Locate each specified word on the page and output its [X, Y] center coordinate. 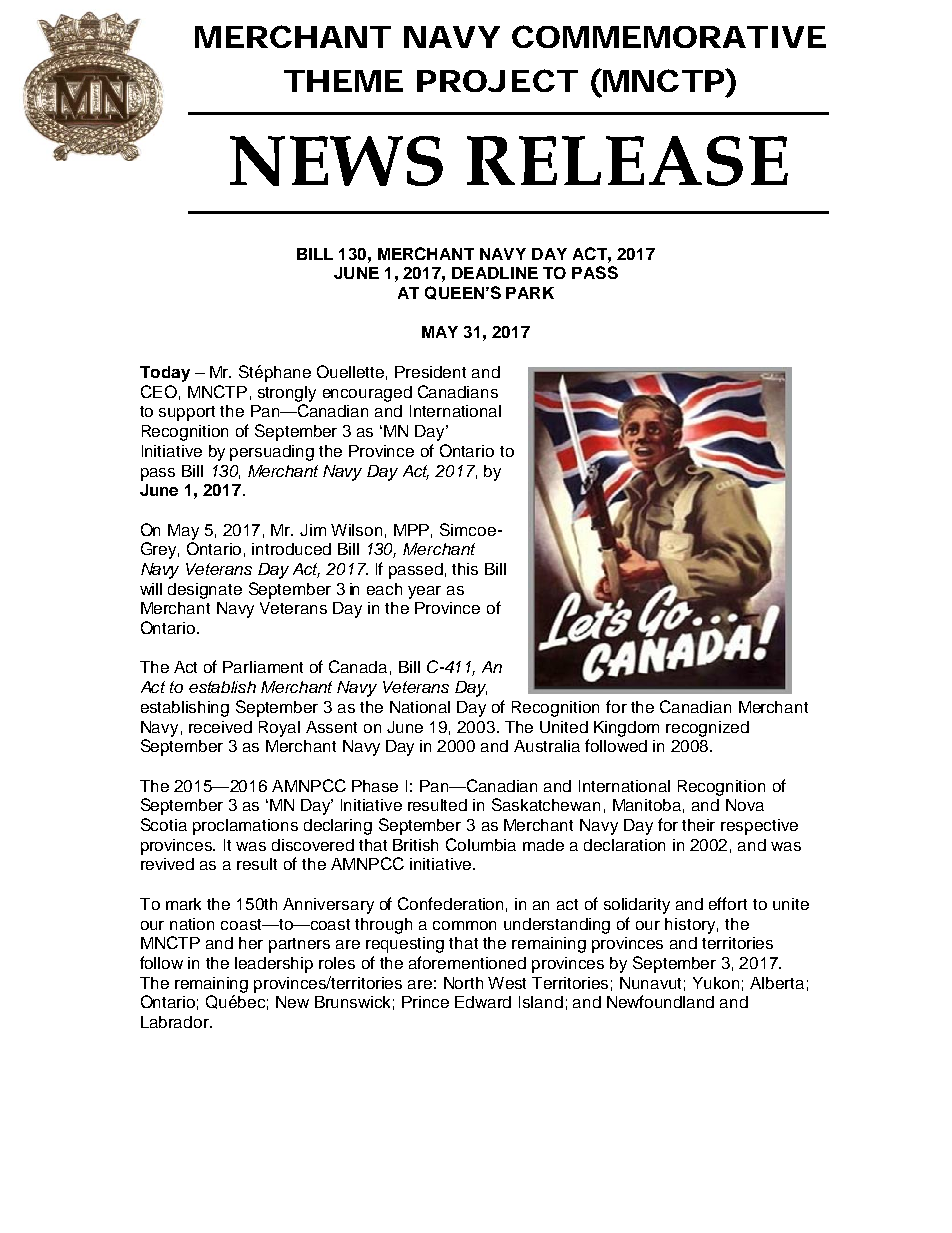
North [463, 983]
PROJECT [496, 80]
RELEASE [627, 161]
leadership [274, 965]
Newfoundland [660, 1001]
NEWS [336, 161]
